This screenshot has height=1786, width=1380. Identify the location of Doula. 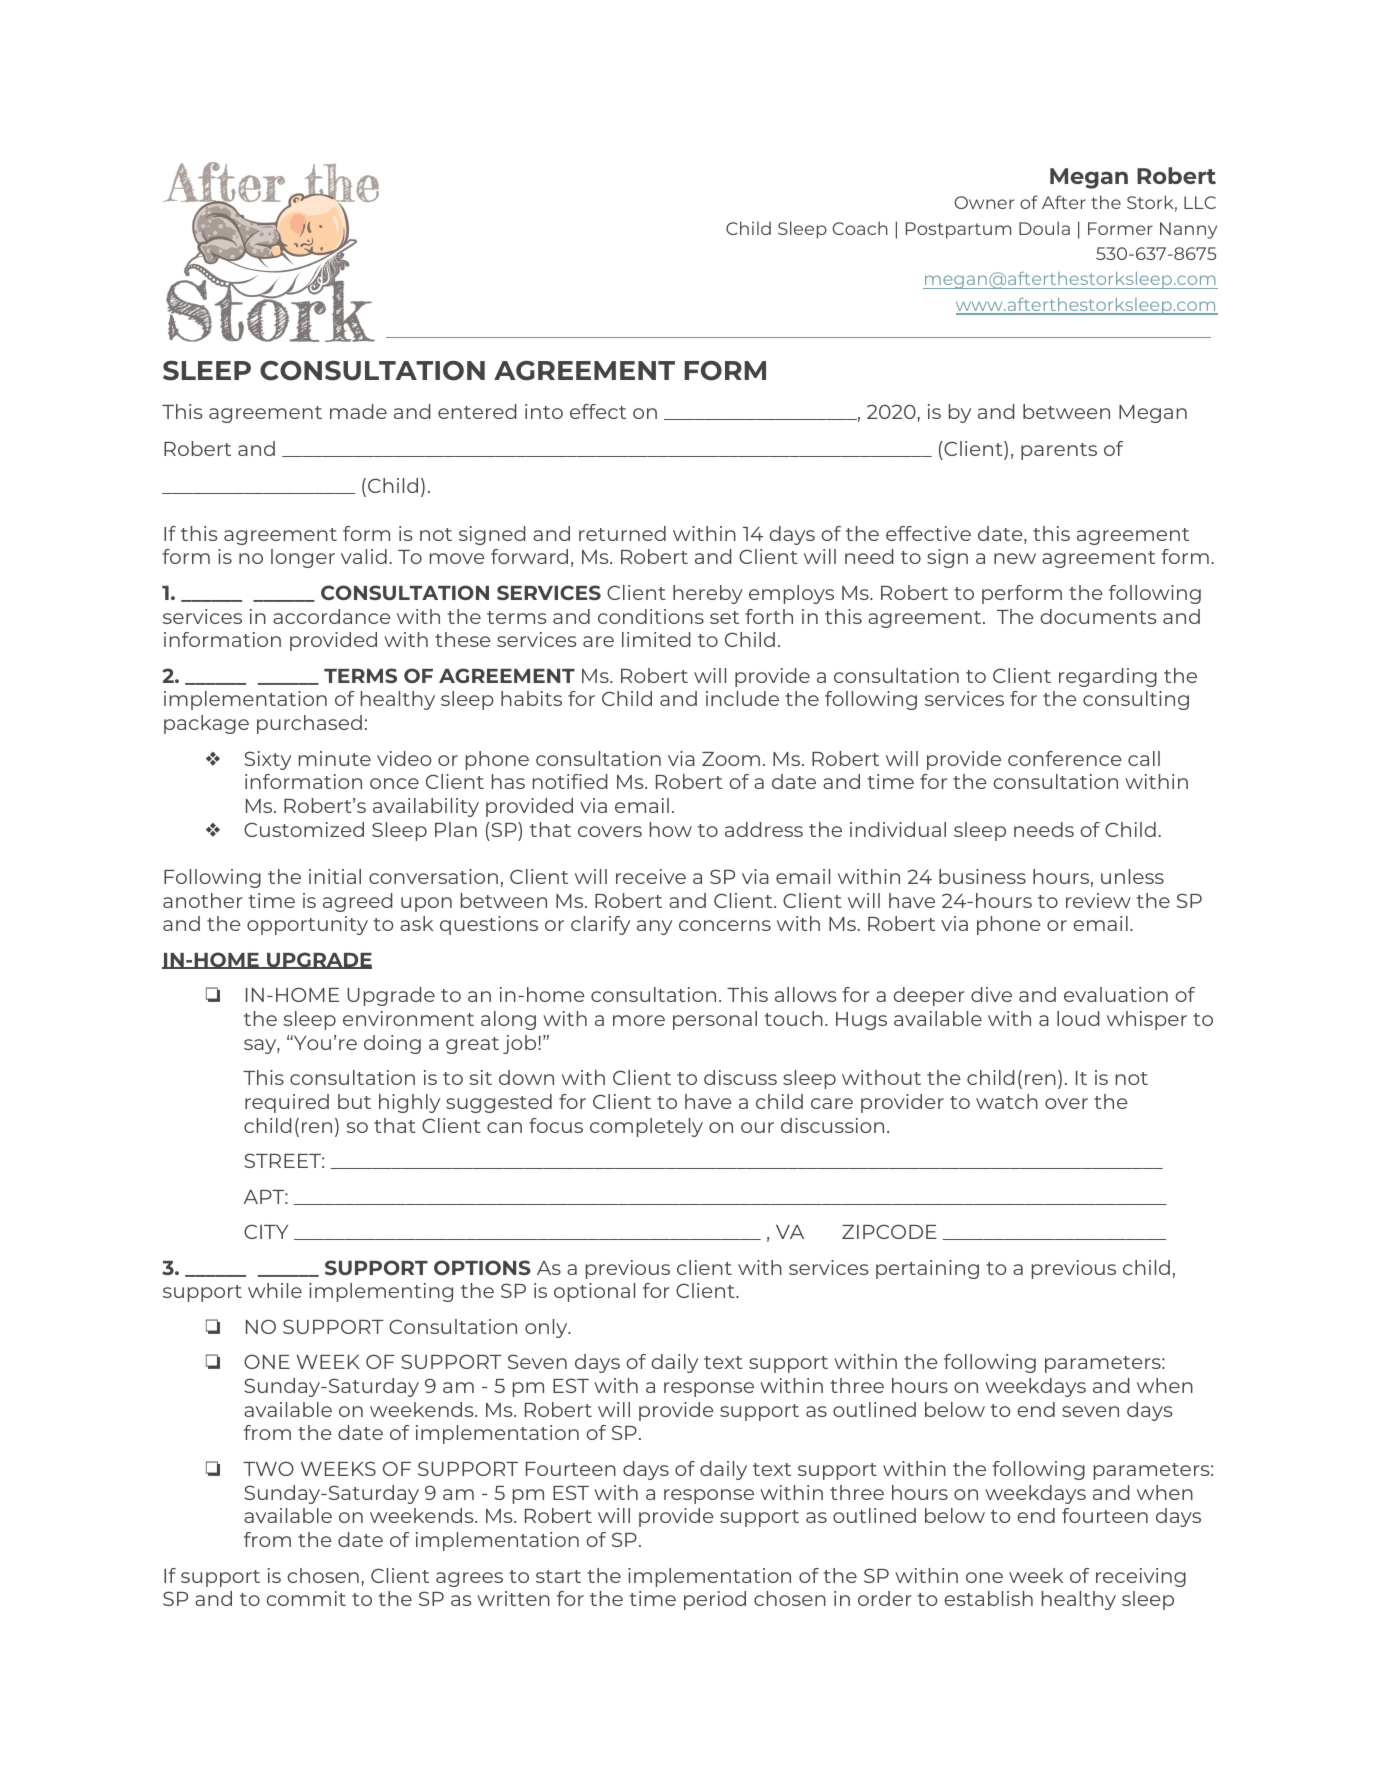
(1044, 228).
